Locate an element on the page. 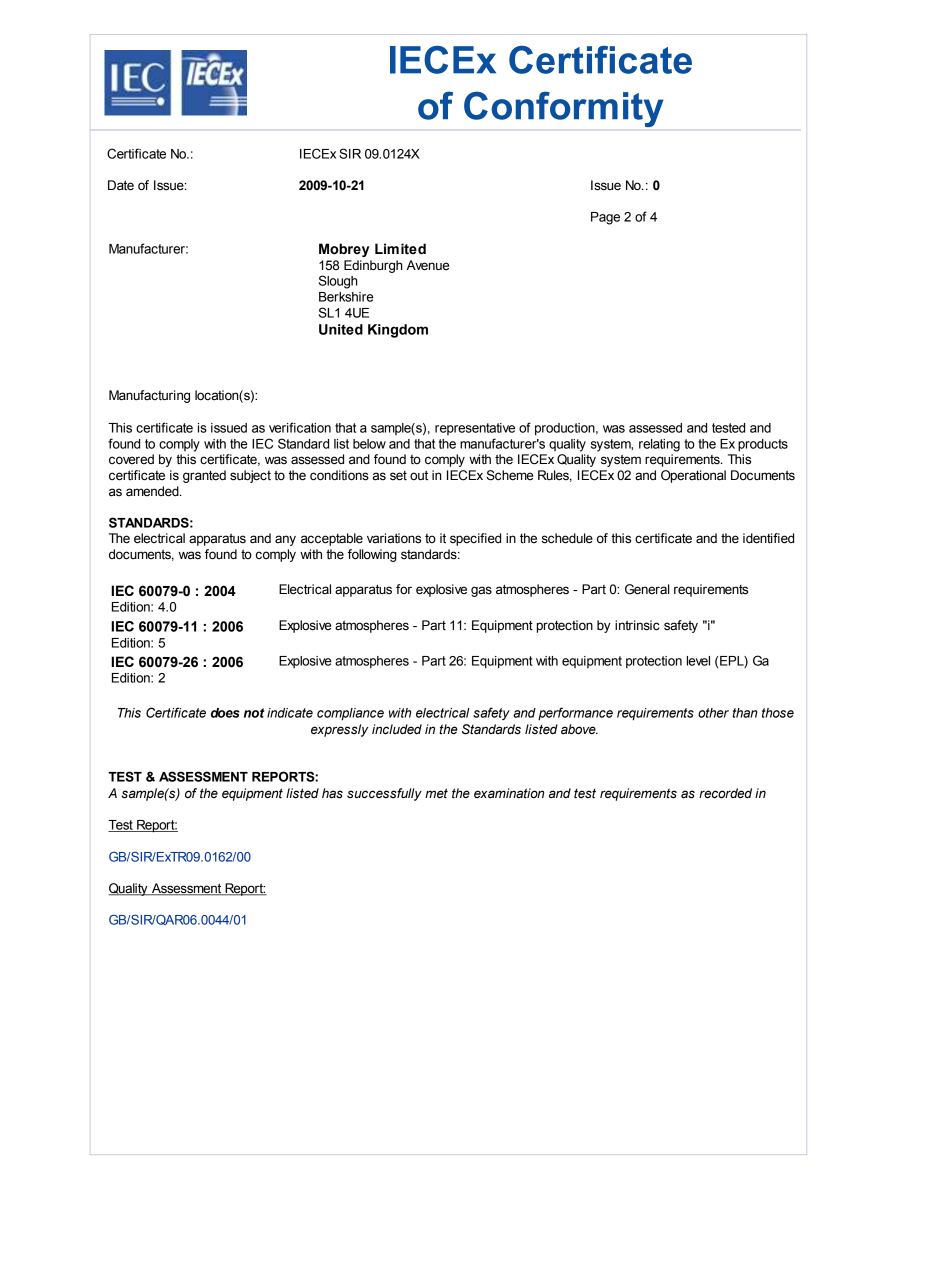 The image size is (938, 1288). granted is located at coordinates (204, 476).
